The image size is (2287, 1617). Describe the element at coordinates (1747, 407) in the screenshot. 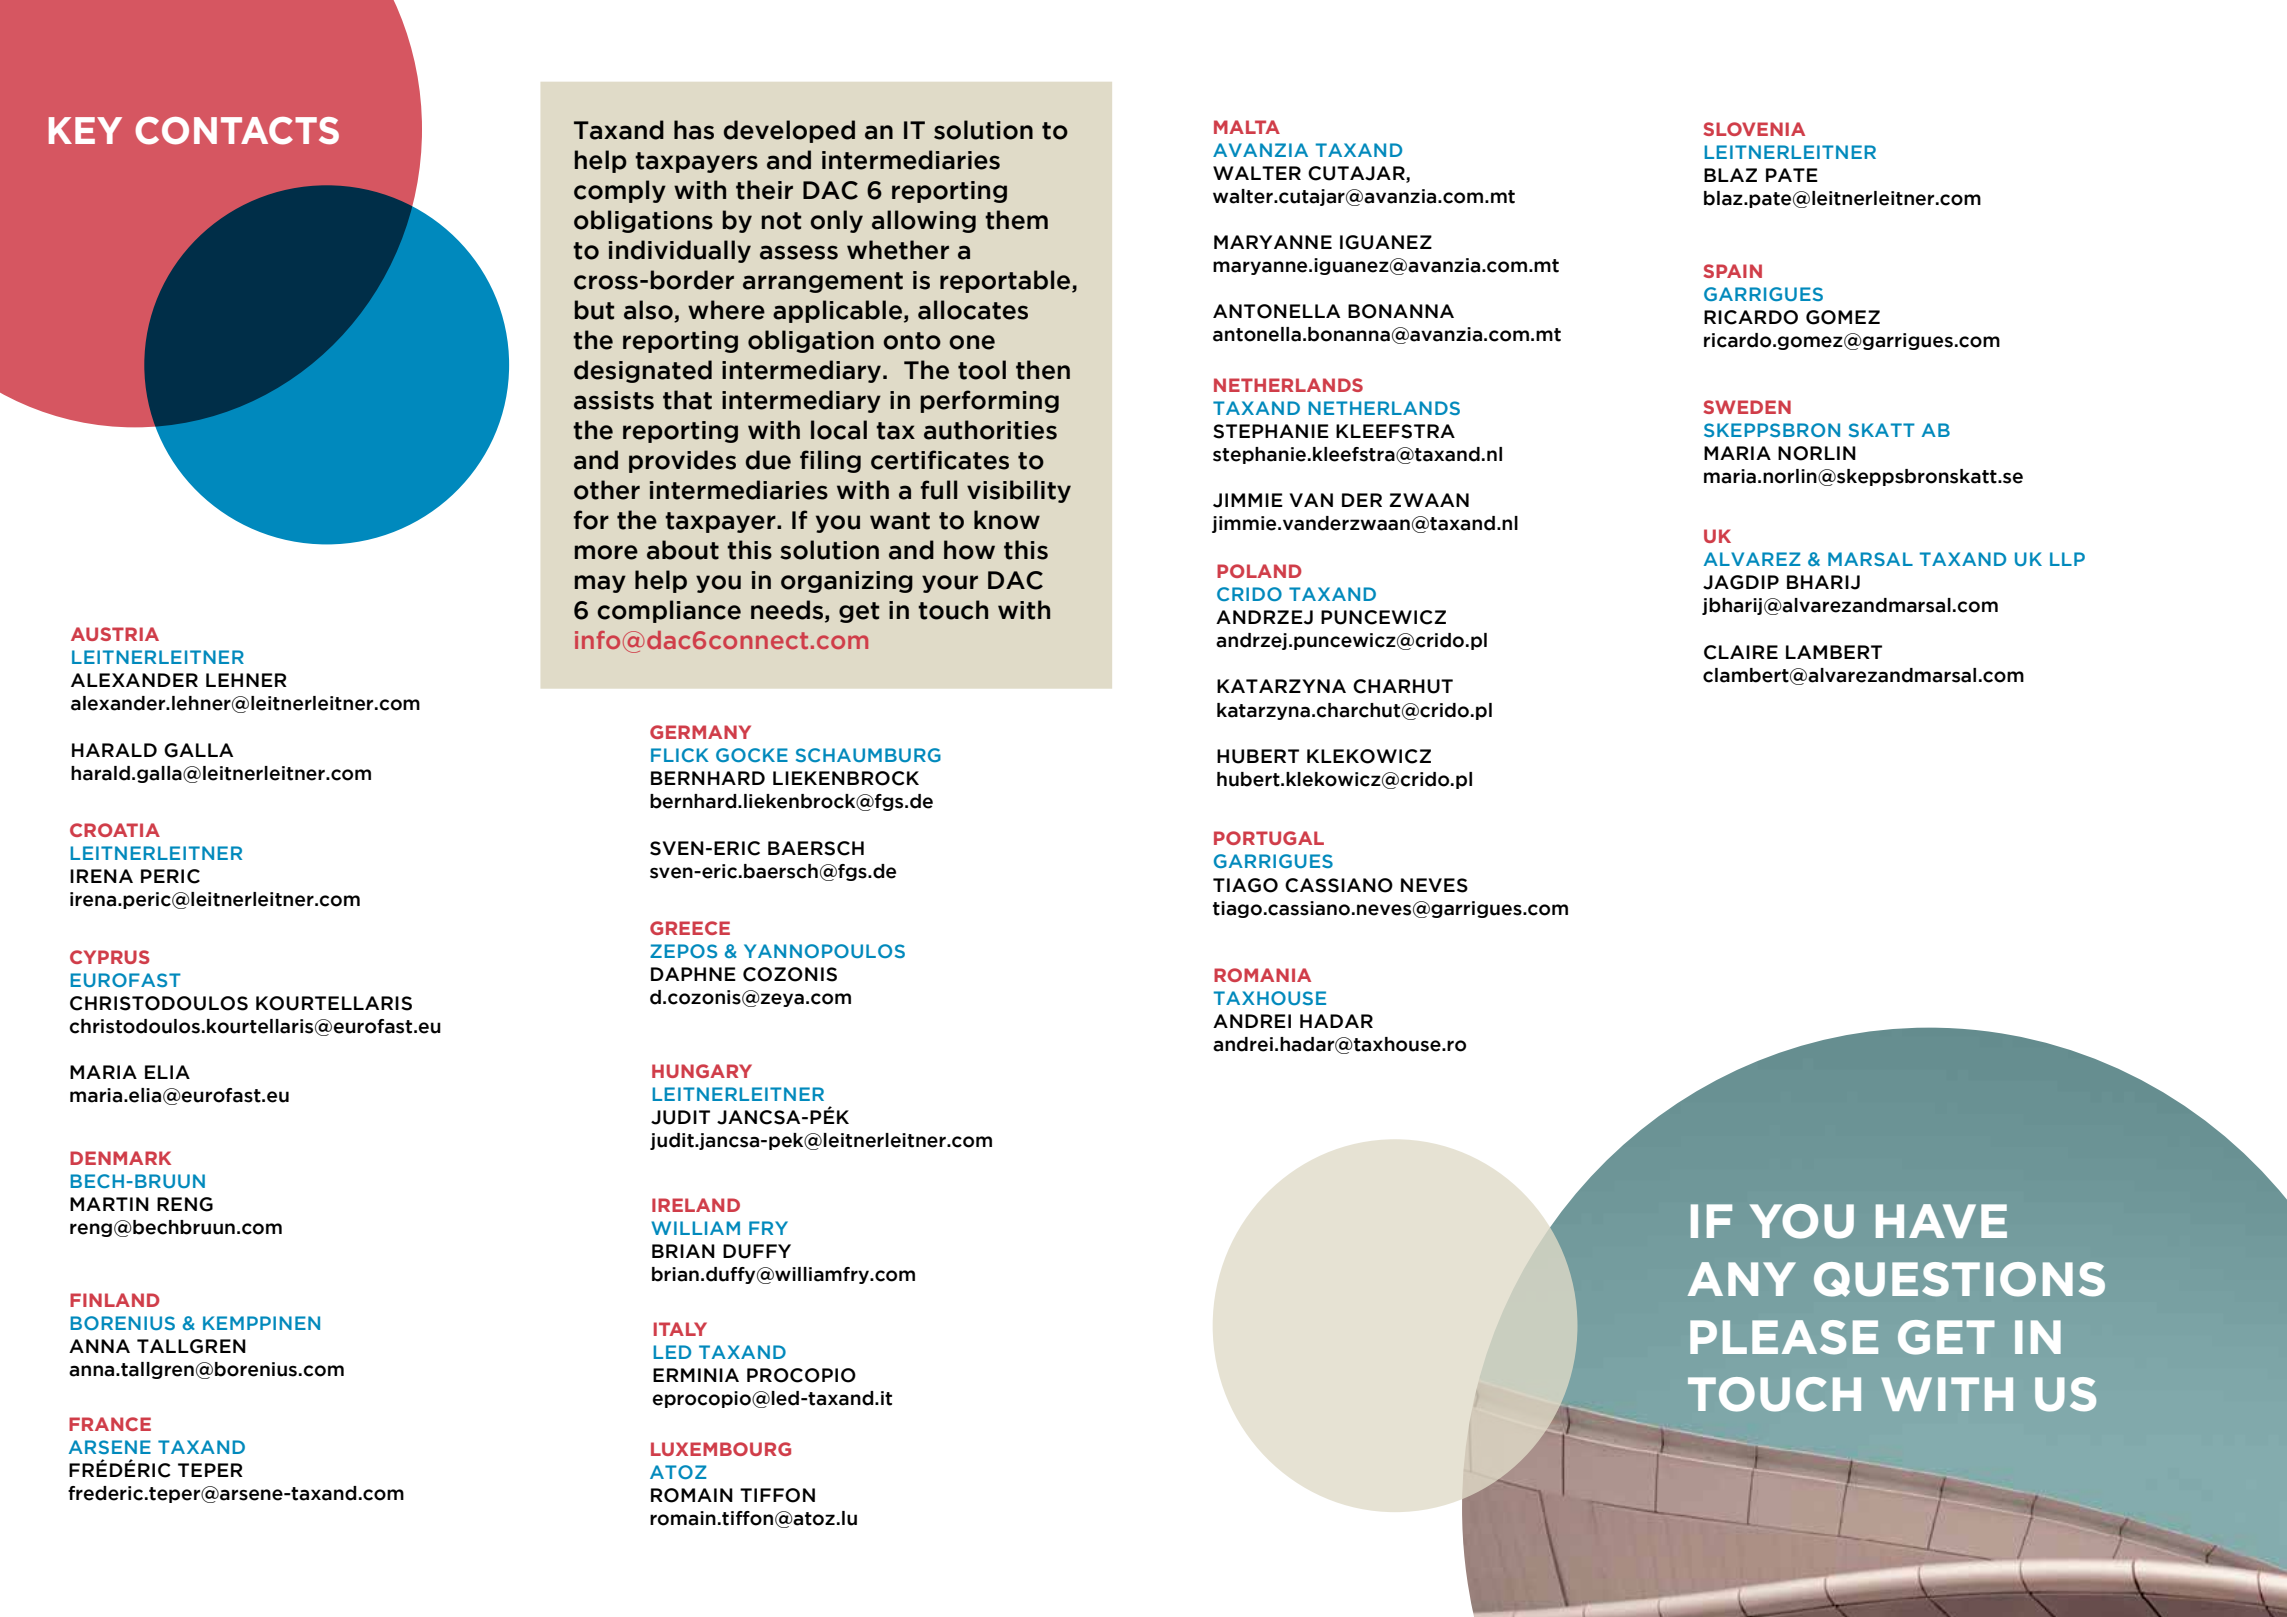

I see `SWEDEN` at that location.
